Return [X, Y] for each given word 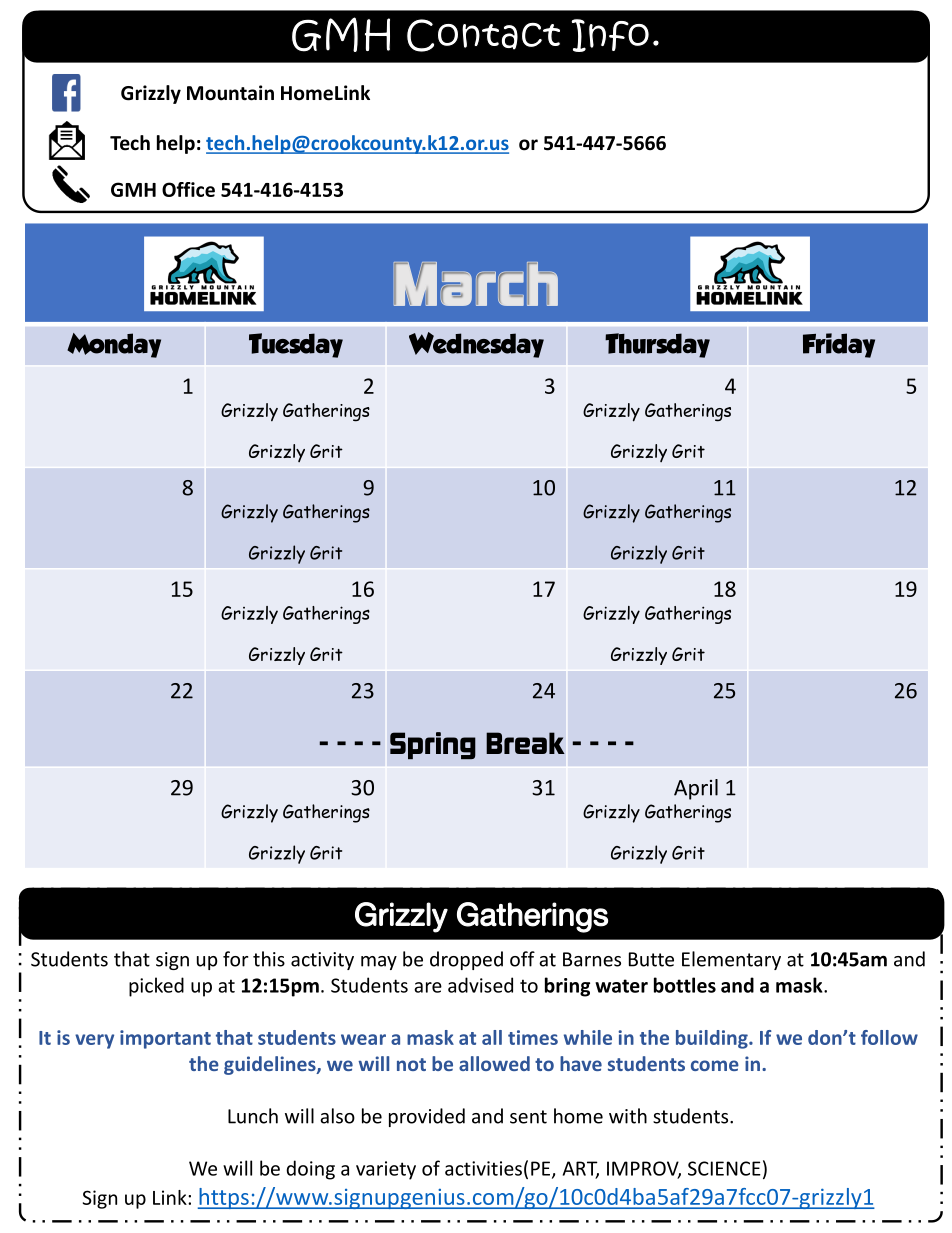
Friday [839, 345]
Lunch [253, 1116]
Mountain [230, 93]
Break [525, 743]
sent [528, 1117]
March [476, 284]
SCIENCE [724, 1168]
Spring [433, 745]
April [696, 789]
